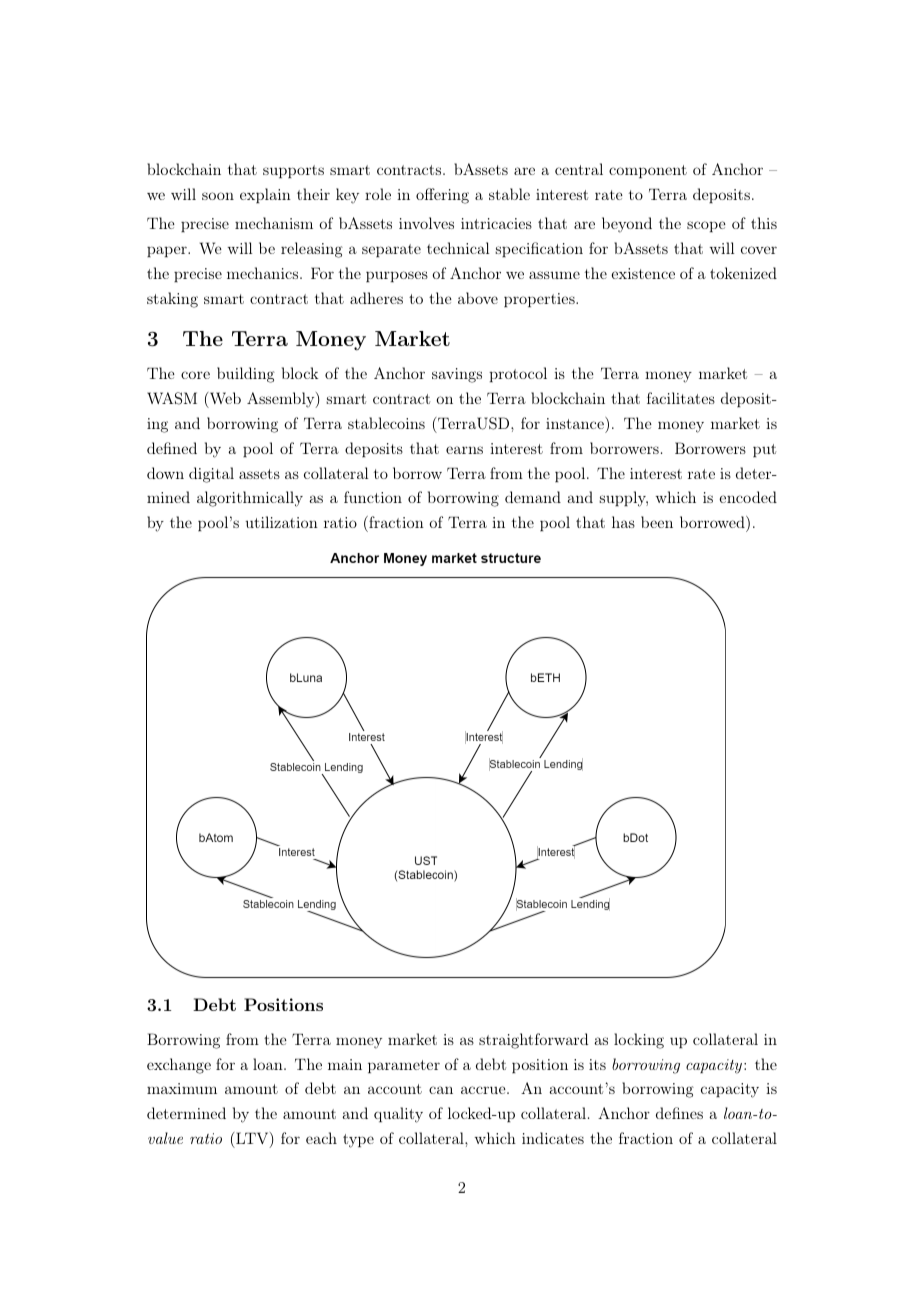  What do you see at coordinates (182, 1088) in the document?
I see `maximum` at bounding box center [182, 1088].
